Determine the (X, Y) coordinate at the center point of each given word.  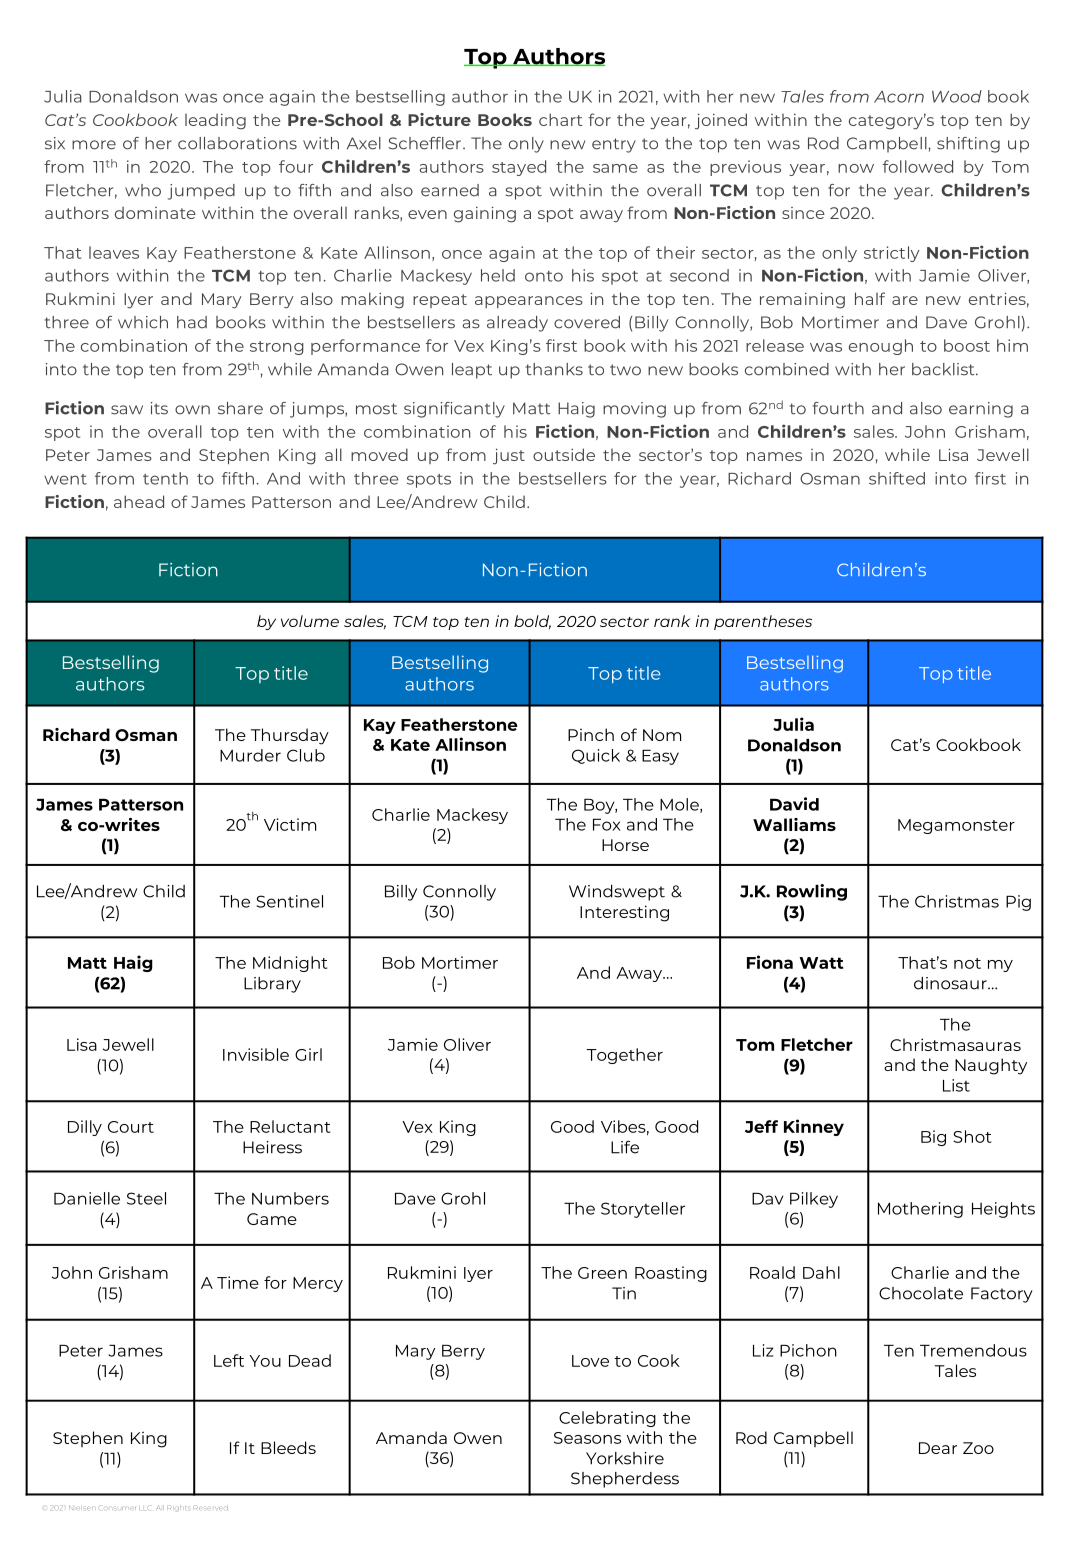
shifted (897, 478)
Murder (250, 755)
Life (625, 1147)
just (509, 456)
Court (131, 1127)
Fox (607, 824)
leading (215, 121)
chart (561, 119)
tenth (165, 478)
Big (933, 1138)
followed (918, 166)
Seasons (587, 1438)
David (794, 804)
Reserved (212, 1508)
